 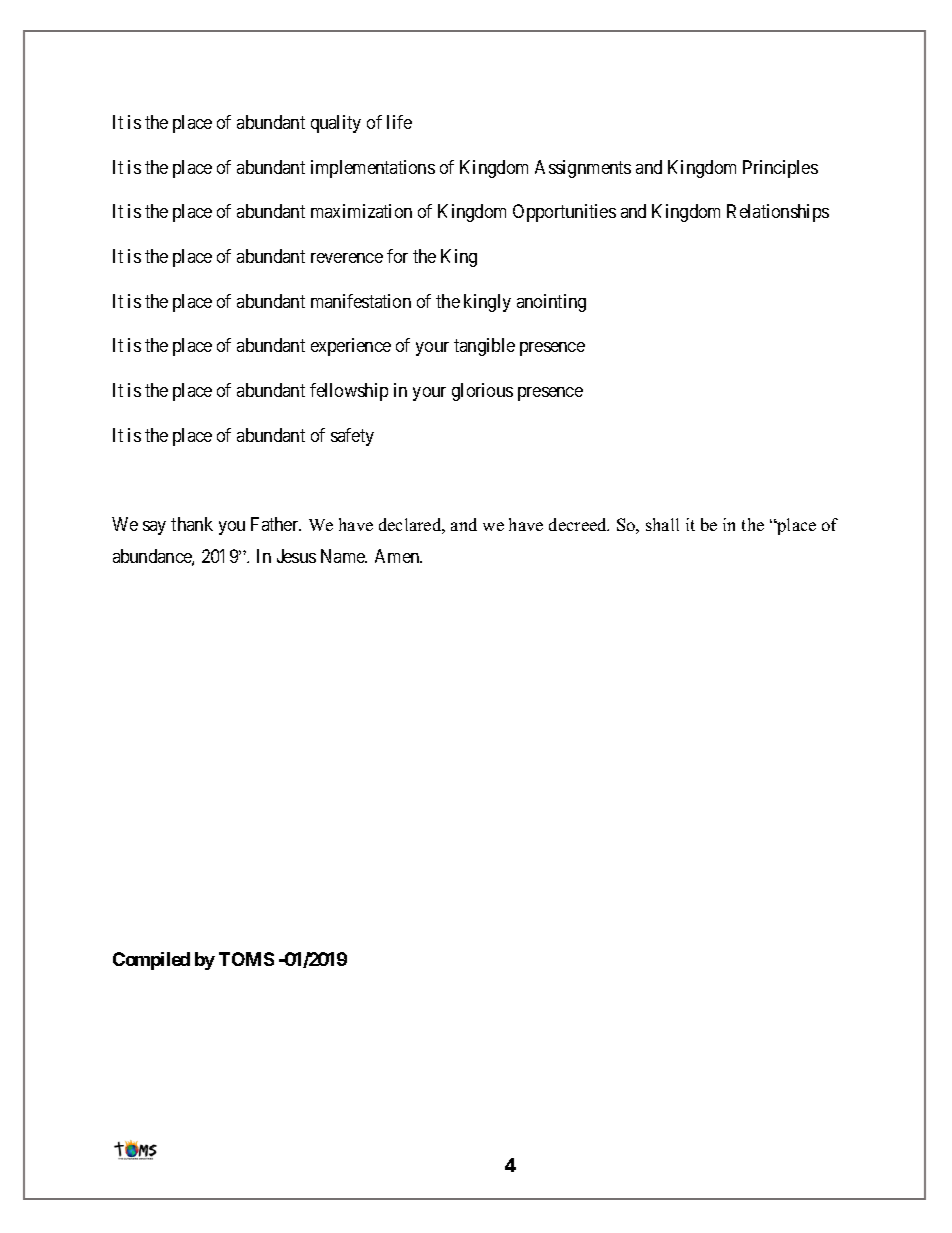 What do you see at coordinates (349, 392) in the image?
I see `fellowship` at bounding box center [349, 392].
